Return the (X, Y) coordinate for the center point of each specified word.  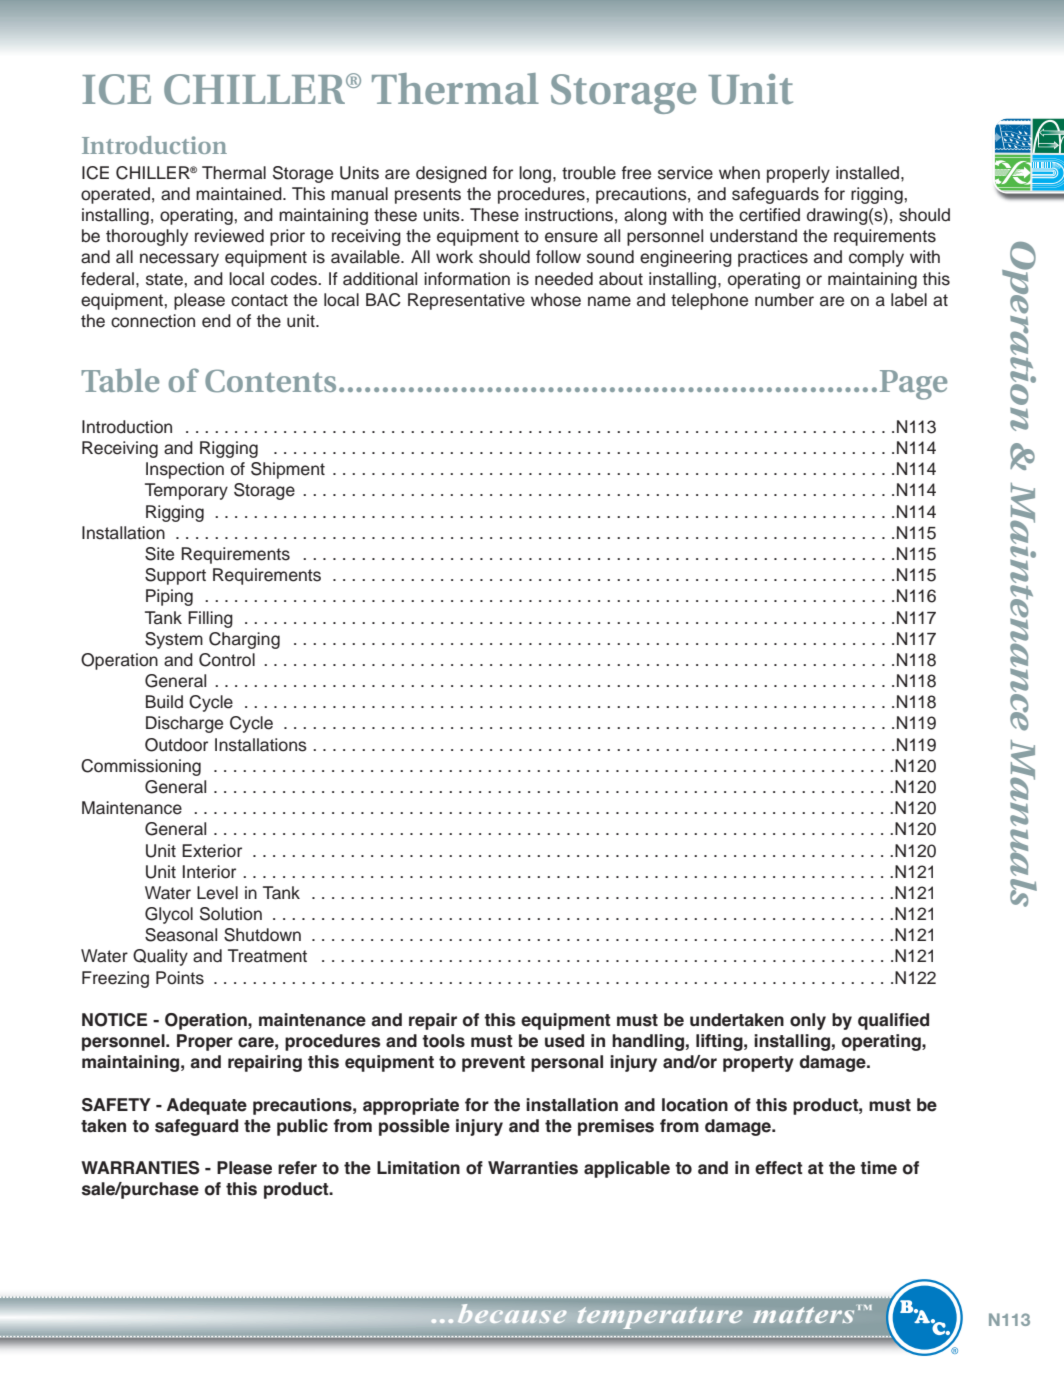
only (808, 1021)
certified (769, 215)
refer (297, 1168)
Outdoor (176, 745)
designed (451, 174)
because (512, 1314)
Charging (244, 640)
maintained (240, 194)
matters (805, 1314)
